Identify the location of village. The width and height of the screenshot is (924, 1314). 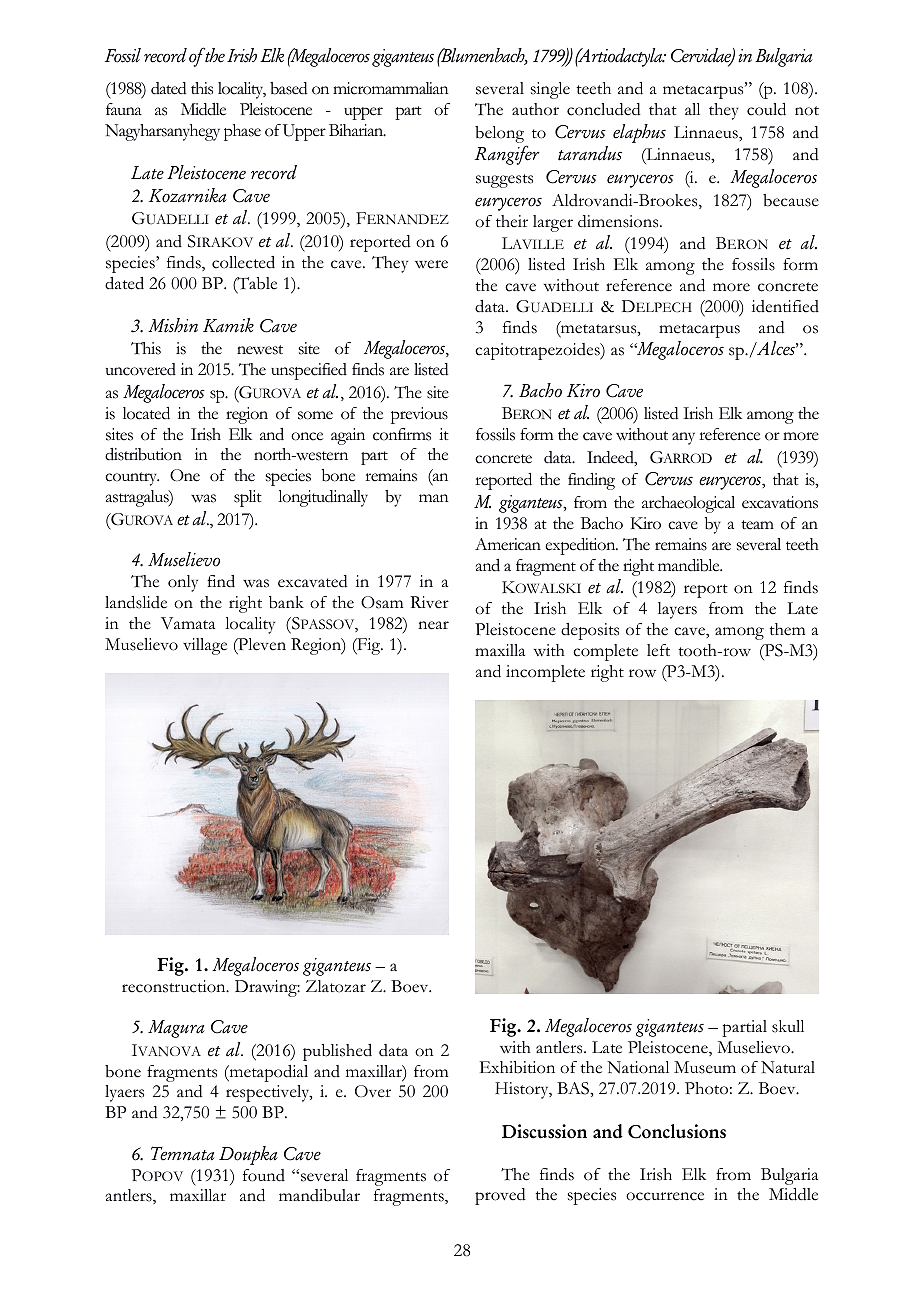
(205, 646).
